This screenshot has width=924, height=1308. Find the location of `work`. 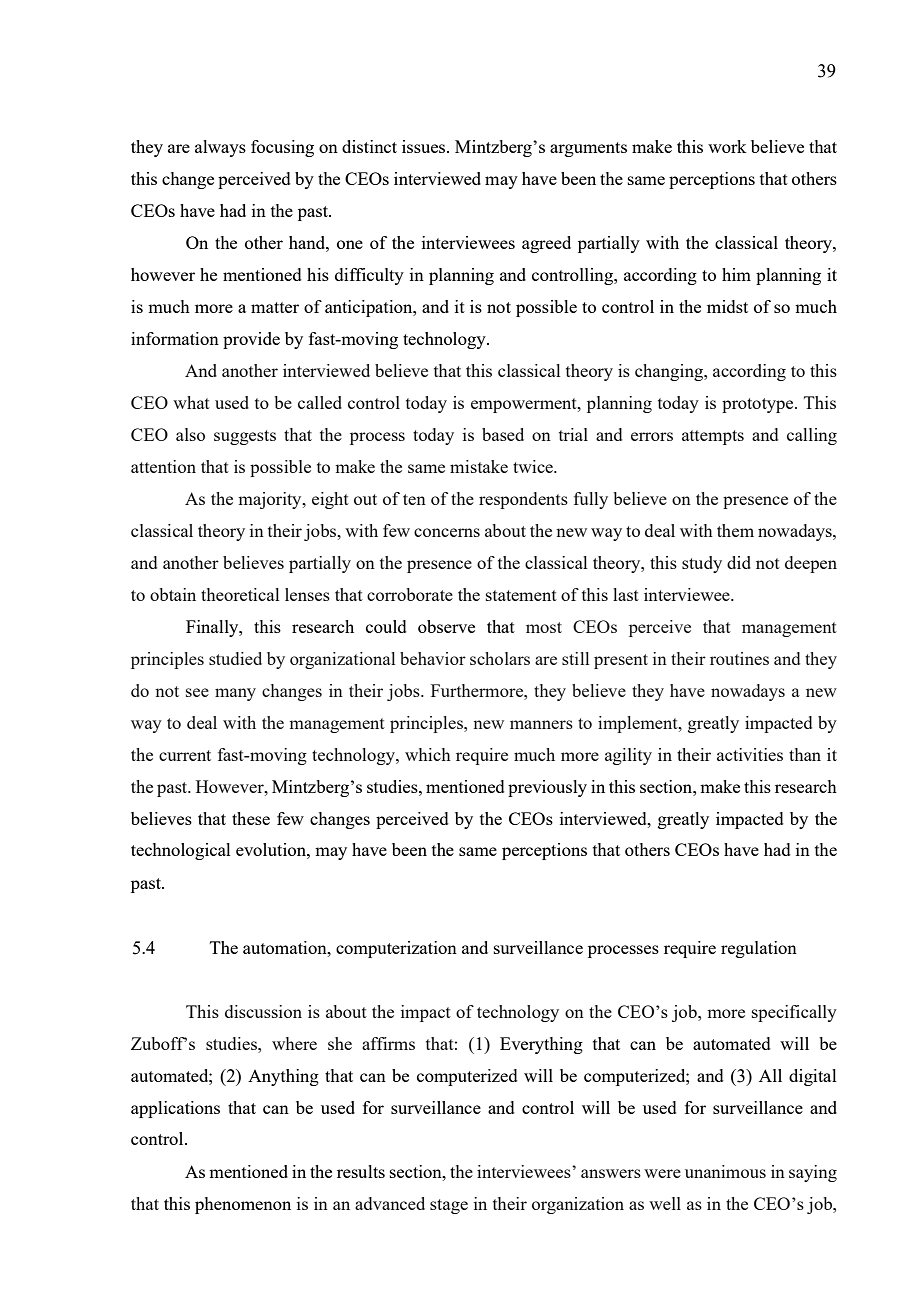

work is located at coordinates (727, 146).
